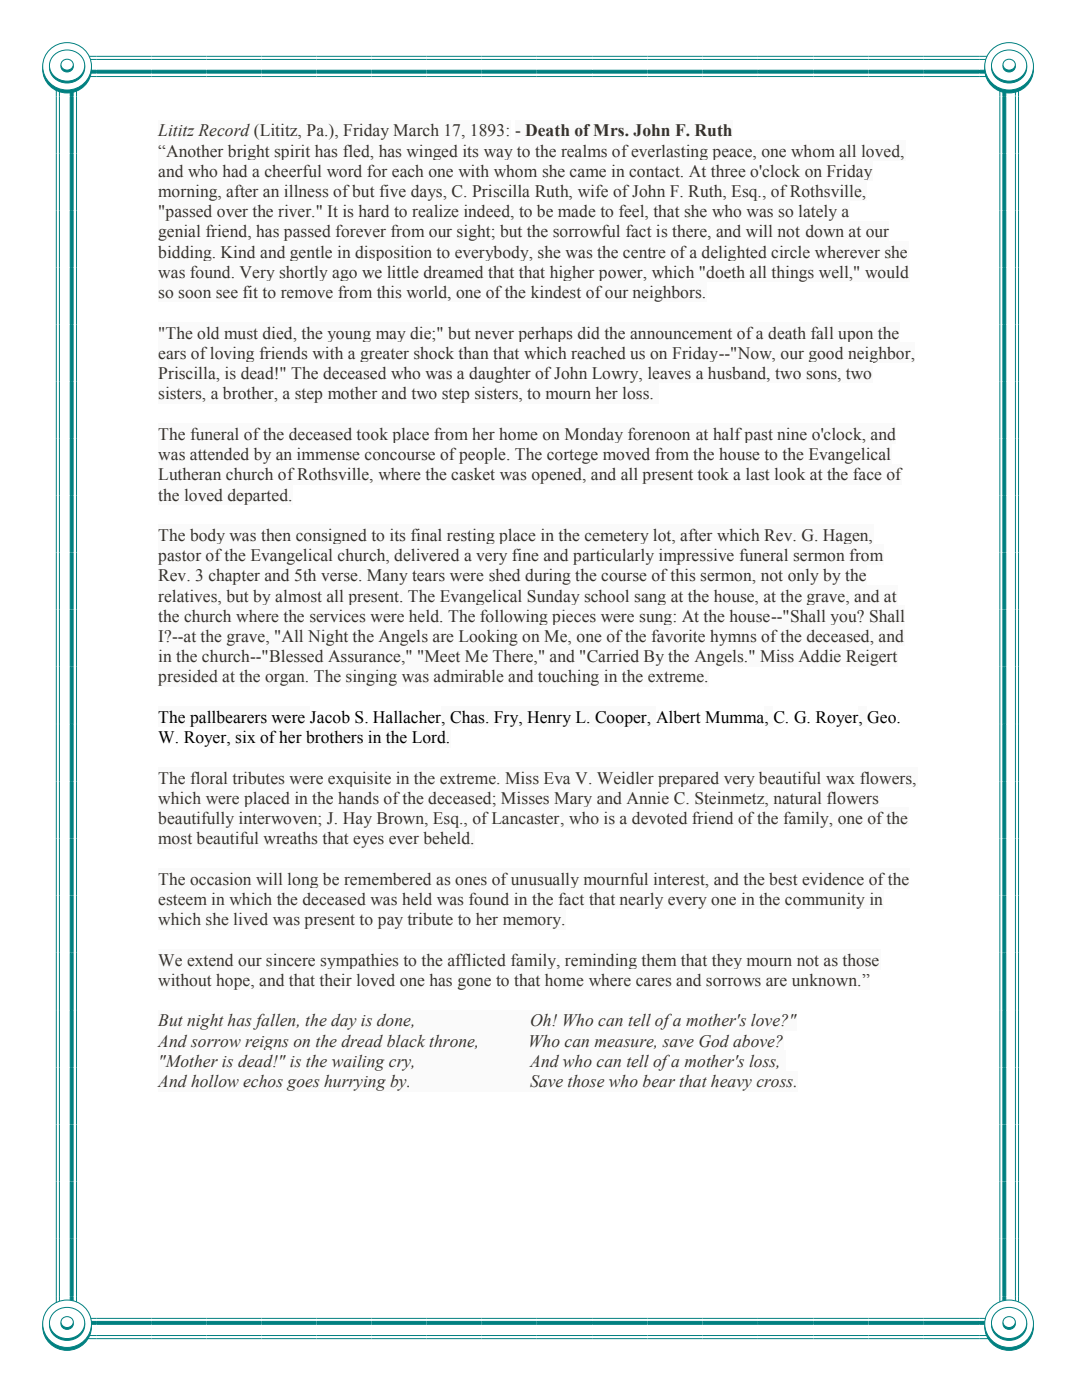 The width and height of the screenshot is (1076, 1393). I want to click on Lancaster, so click(527, 819).
